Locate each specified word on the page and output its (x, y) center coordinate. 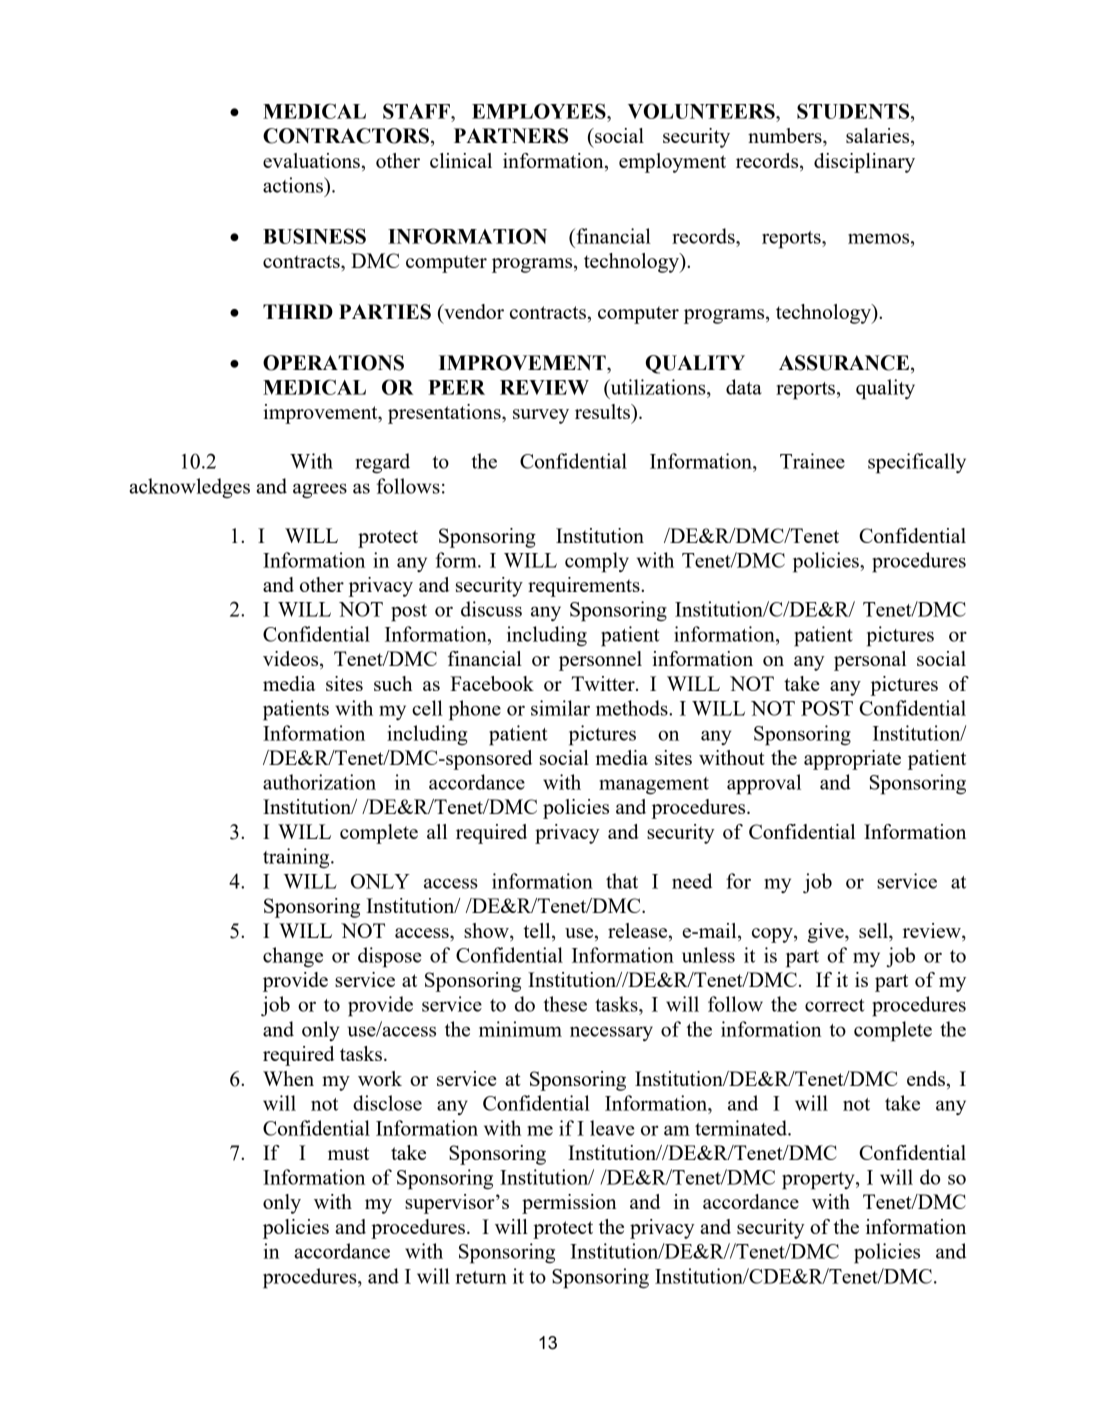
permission (569, 1204)
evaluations (311, 160)
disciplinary (864, 163)
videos (292, 660)
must (348, 1153)
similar (560, 708)
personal (870, 661)
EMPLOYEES (540, 111)
